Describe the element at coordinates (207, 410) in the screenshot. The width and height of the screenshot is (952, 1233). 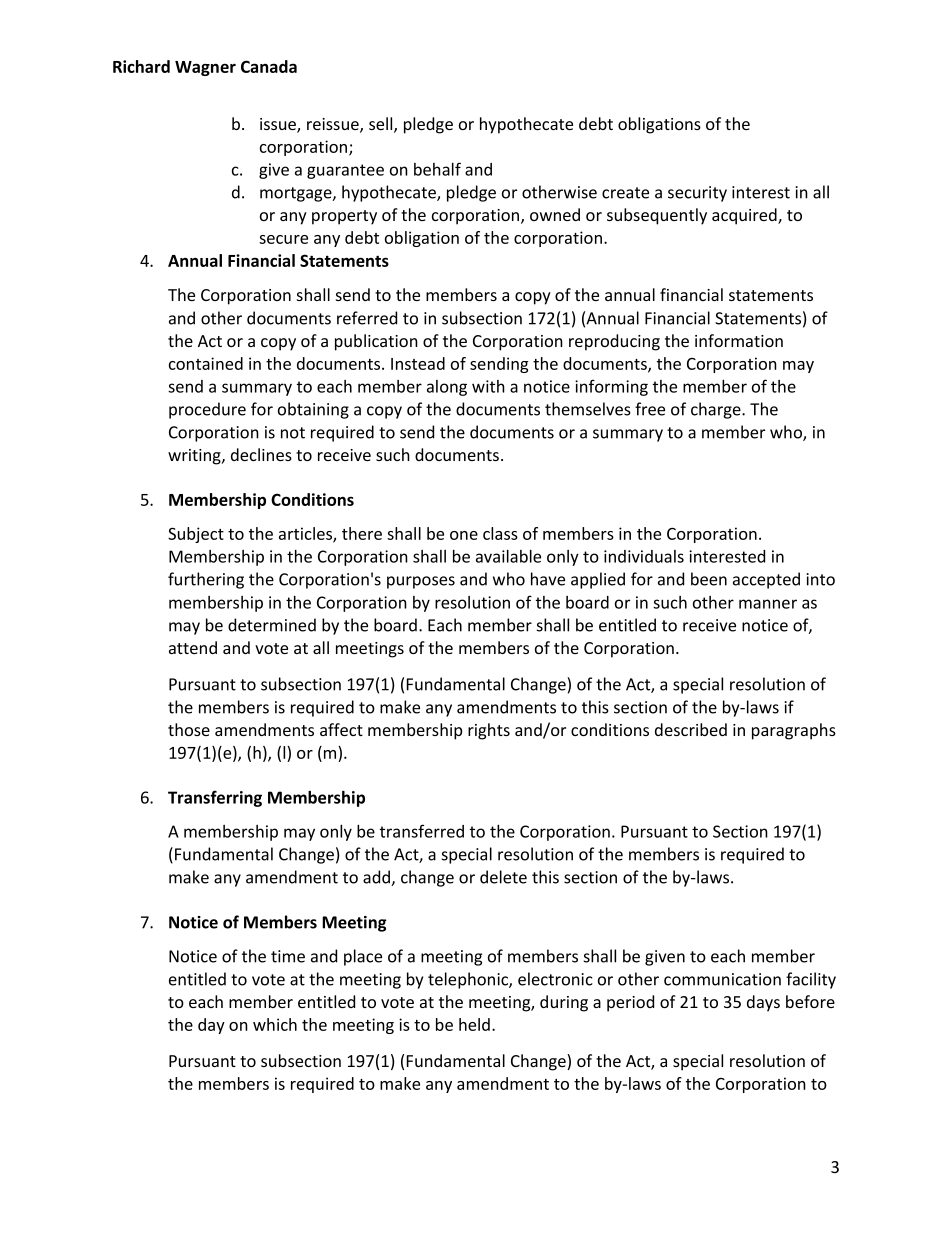
I see `procedure` at that location.
